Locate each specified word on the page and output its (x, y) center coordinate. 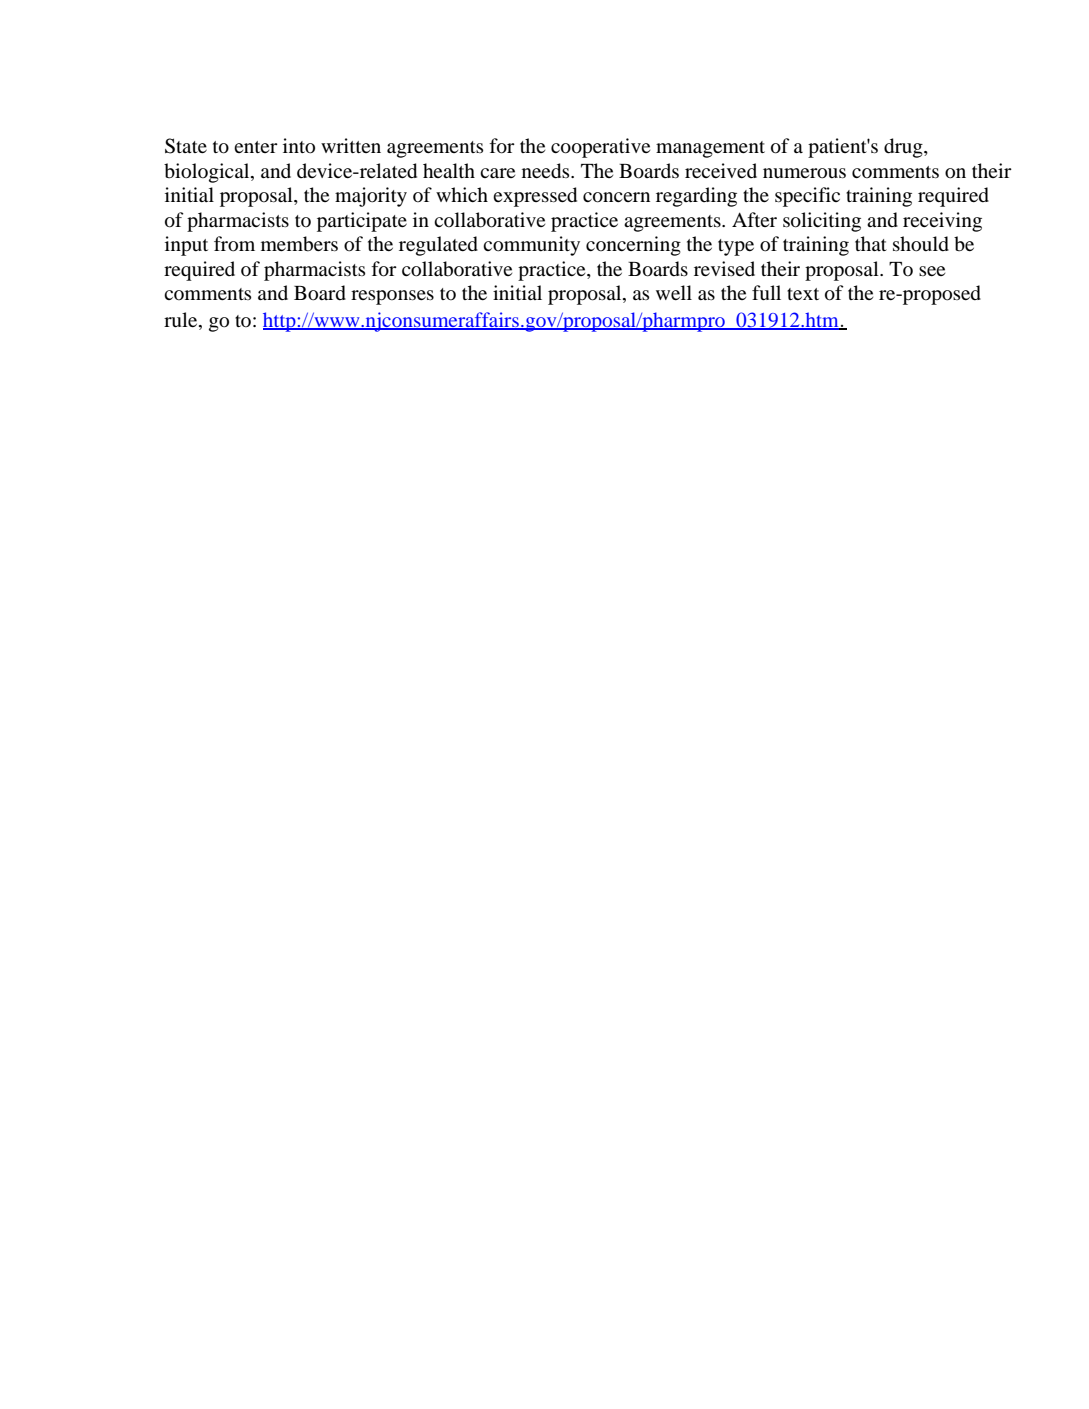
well (674, 292)
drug (904, 148)
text (803, 294)
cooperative (600, 148)
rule (182, 320)
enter (256, 147)
